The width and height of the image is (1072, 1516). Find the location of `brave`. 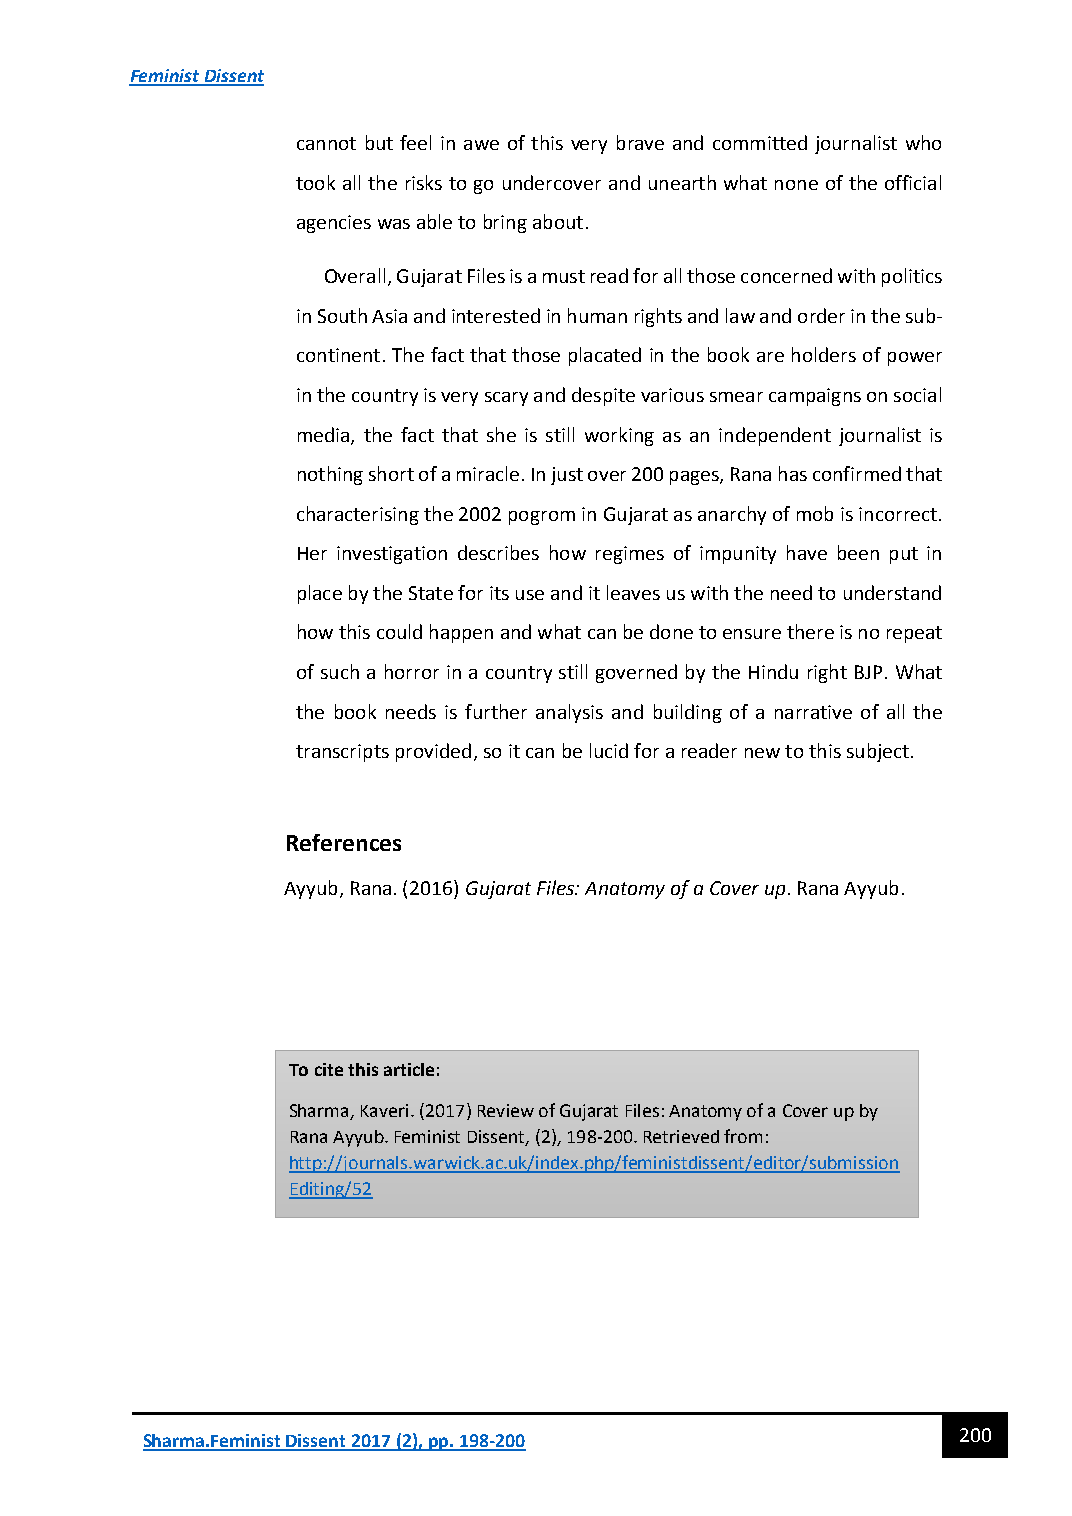

brave is located at coordinates (640, 142).
